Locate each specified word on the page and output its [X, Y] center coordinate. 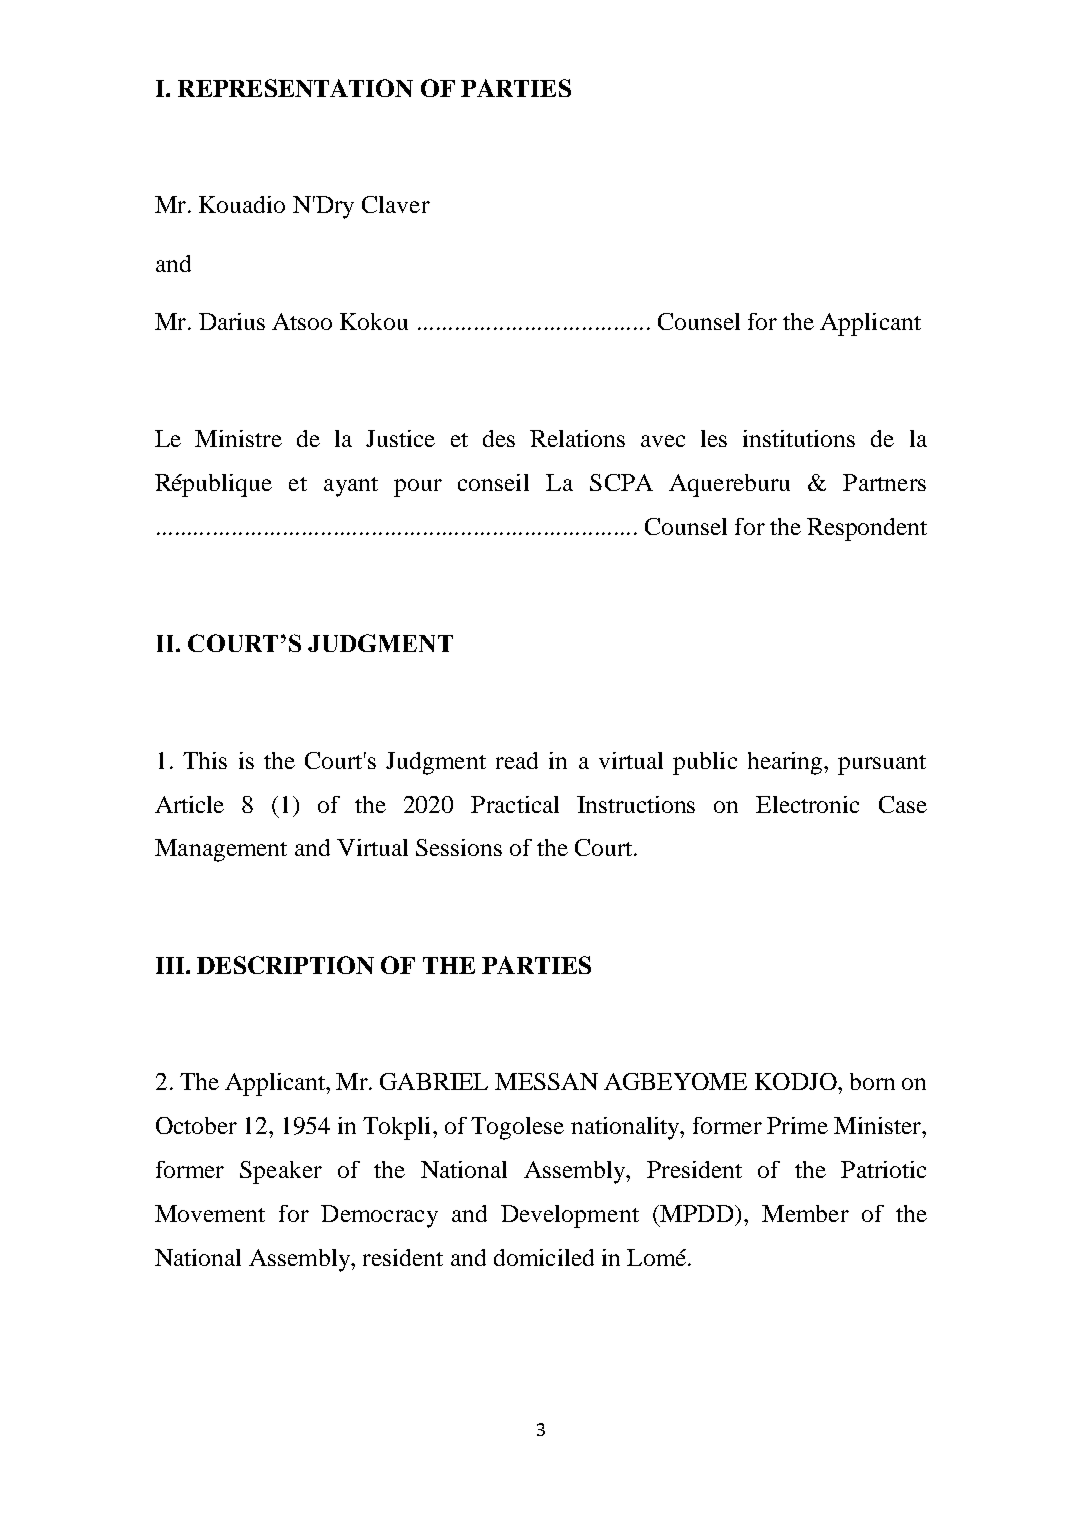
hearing [786, 763]
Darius [232, 321]
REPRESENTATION [295, 88]
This [205, 760]
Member [805, 1213]
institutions [799, 438]
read [517, 760]
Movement [210, 1213]
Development [570, 1216]
